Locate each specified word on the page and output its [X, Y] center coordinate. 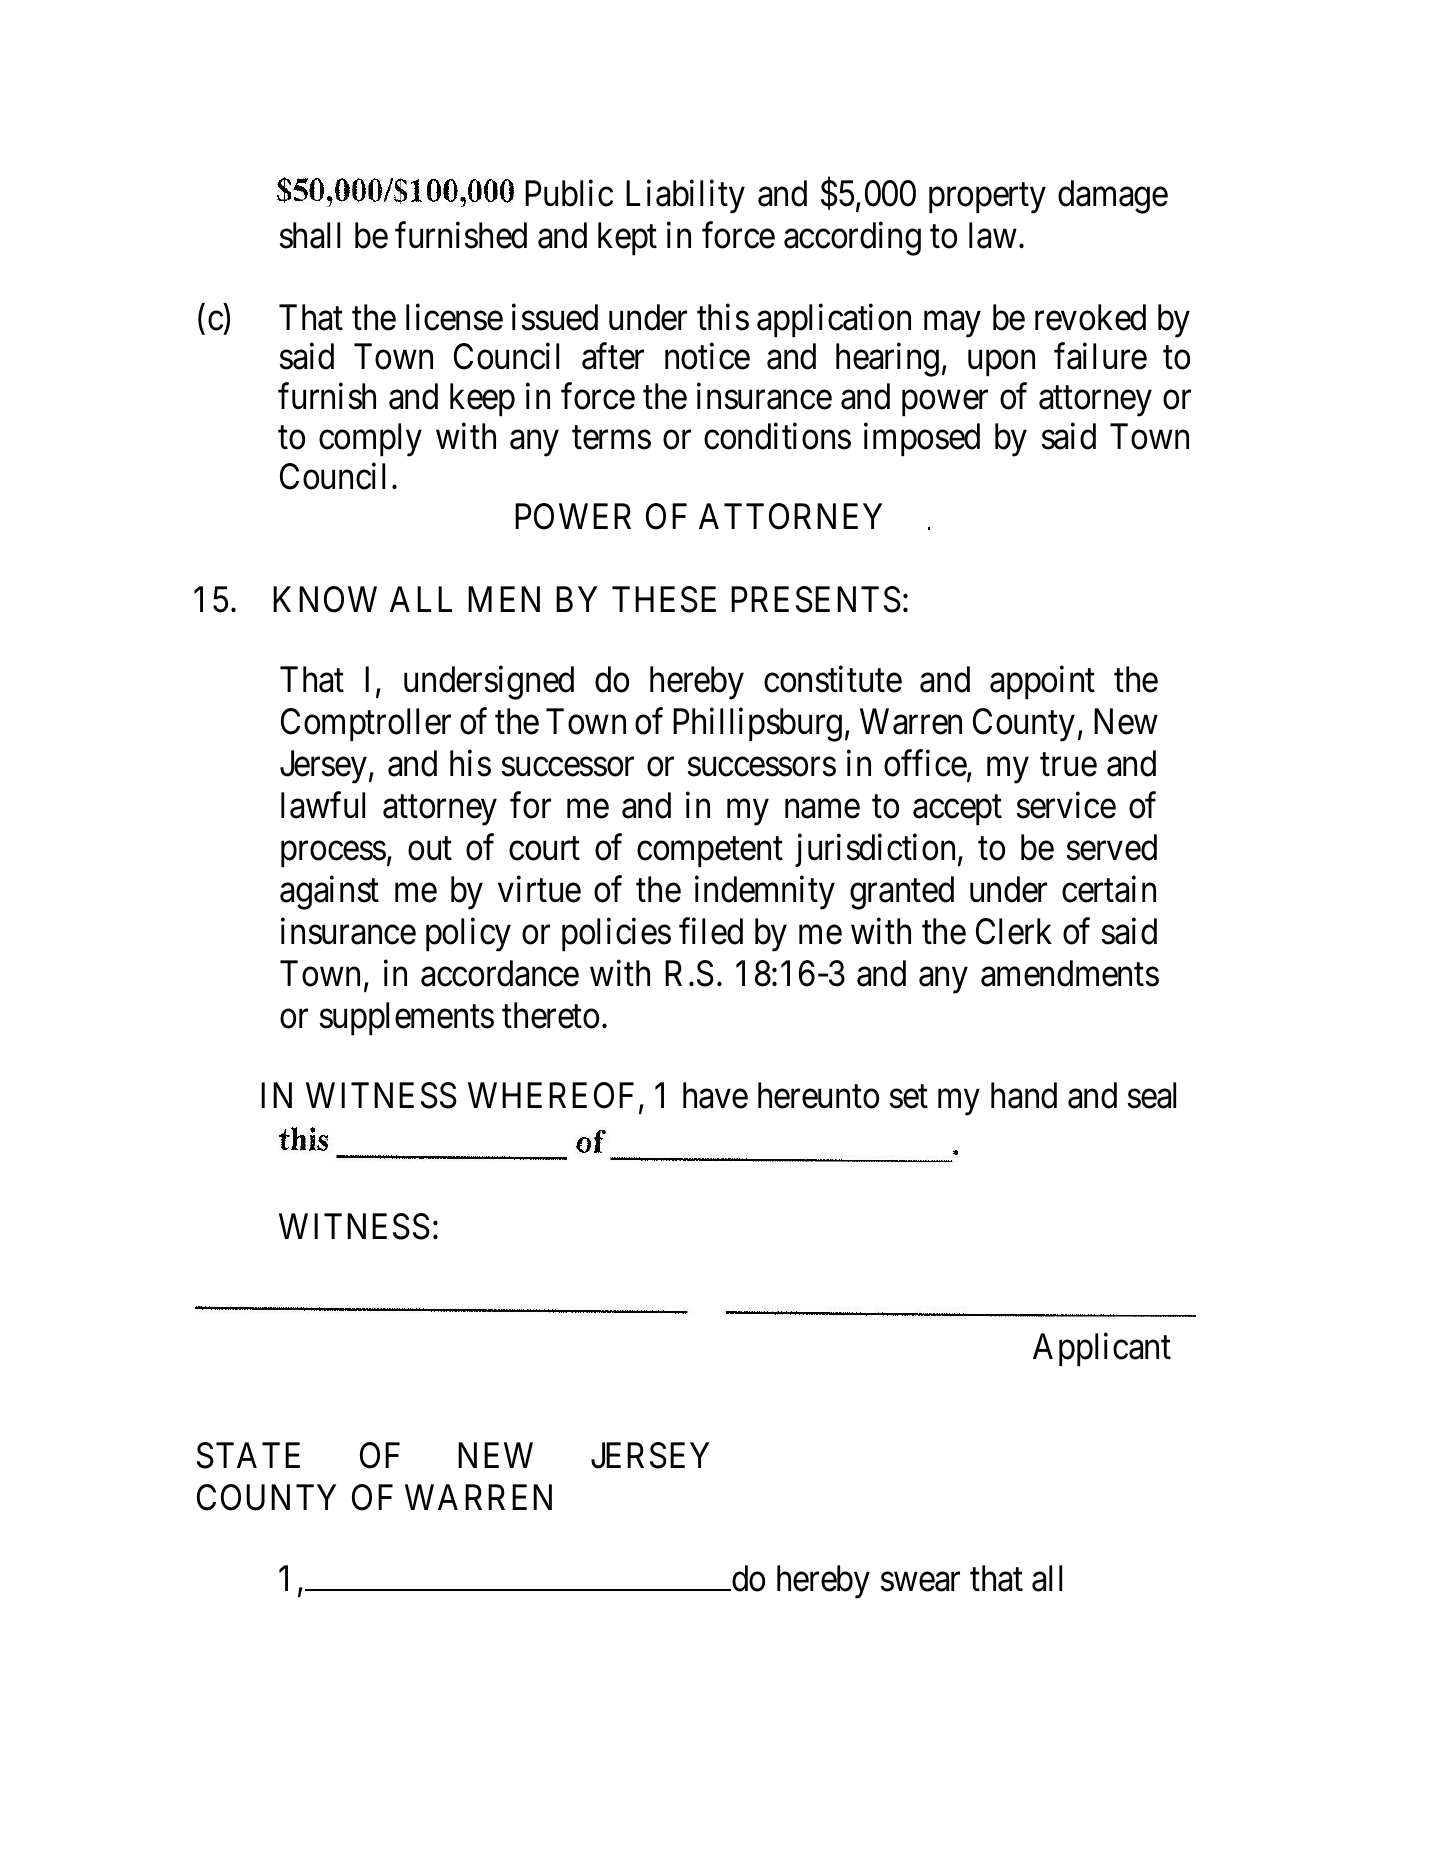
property [987, 199]
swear [920, 1582]
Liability [685, 197]
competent [710, 852]
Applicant [1102, 1349]
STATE [248, 1455]
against [329, 893]
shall [310, 235]
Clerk [1014, 931]
